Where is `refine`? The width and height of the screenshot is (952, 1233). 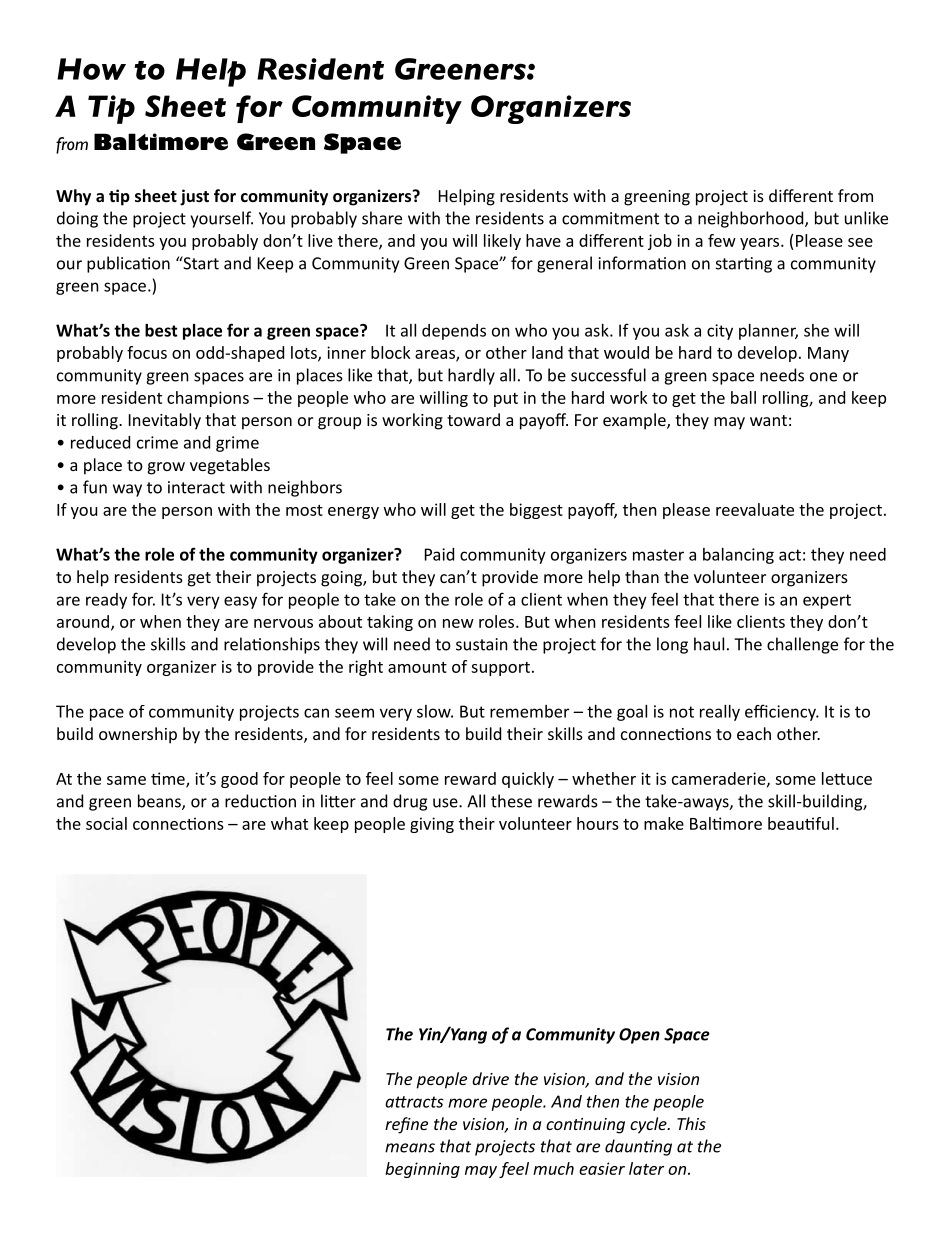 refine is located at coordinates (406, 1125).
